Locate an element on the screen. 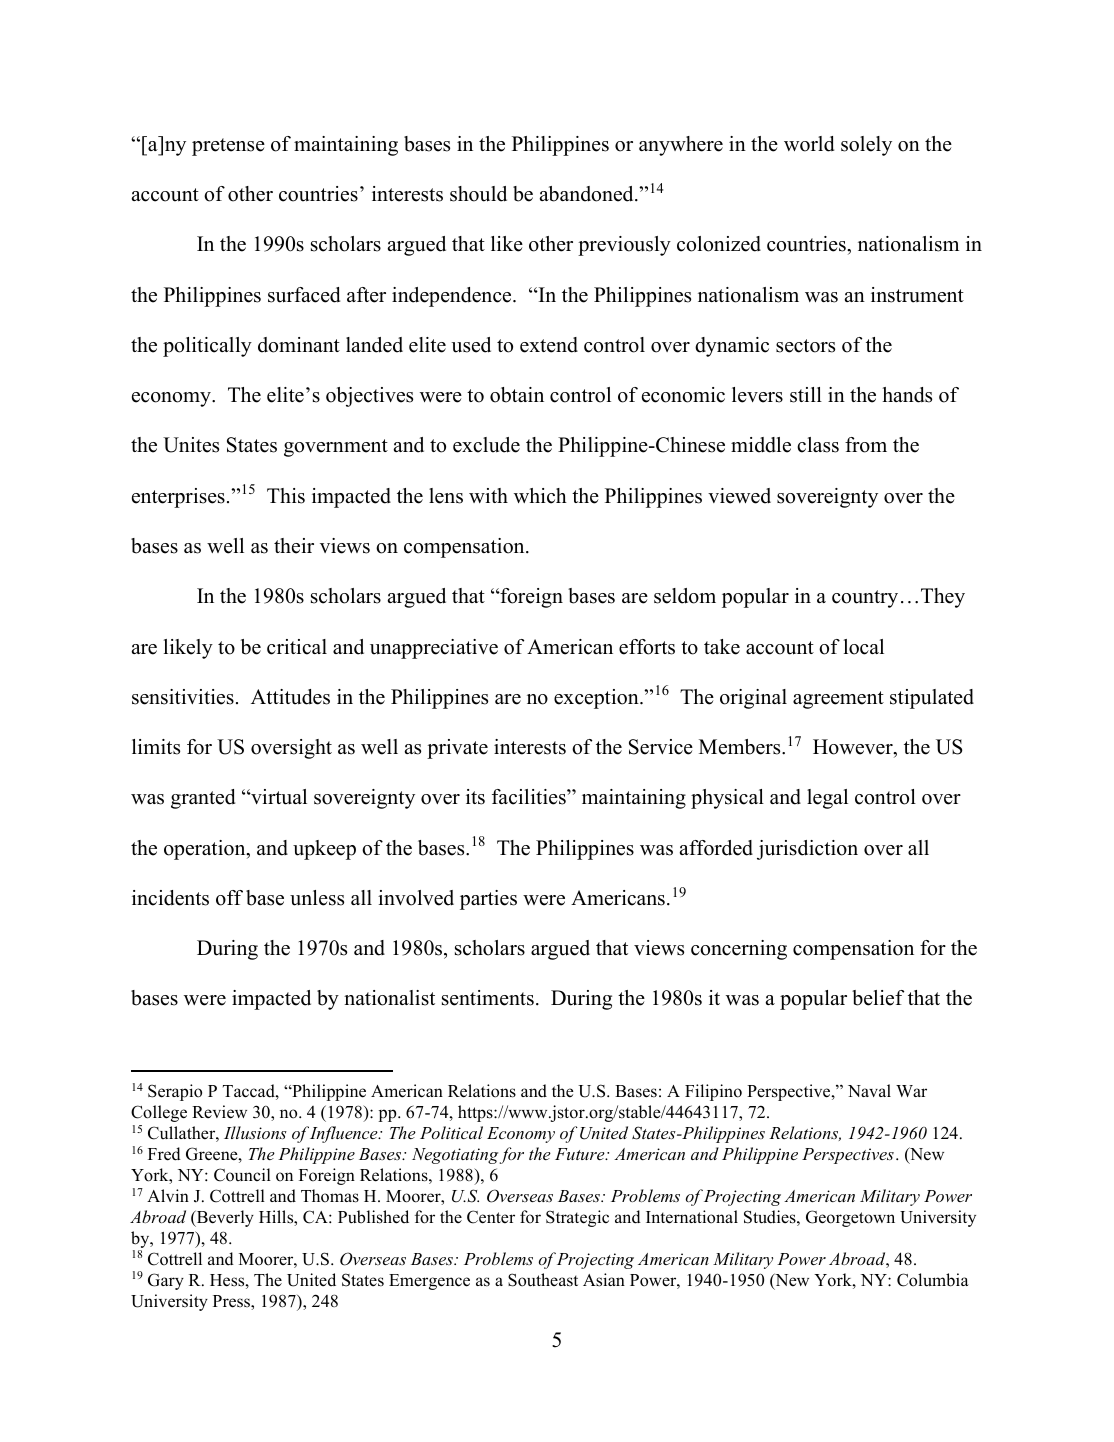 This screenshot has width=1114, height=1442. should is located at coordinates (478, 194).
